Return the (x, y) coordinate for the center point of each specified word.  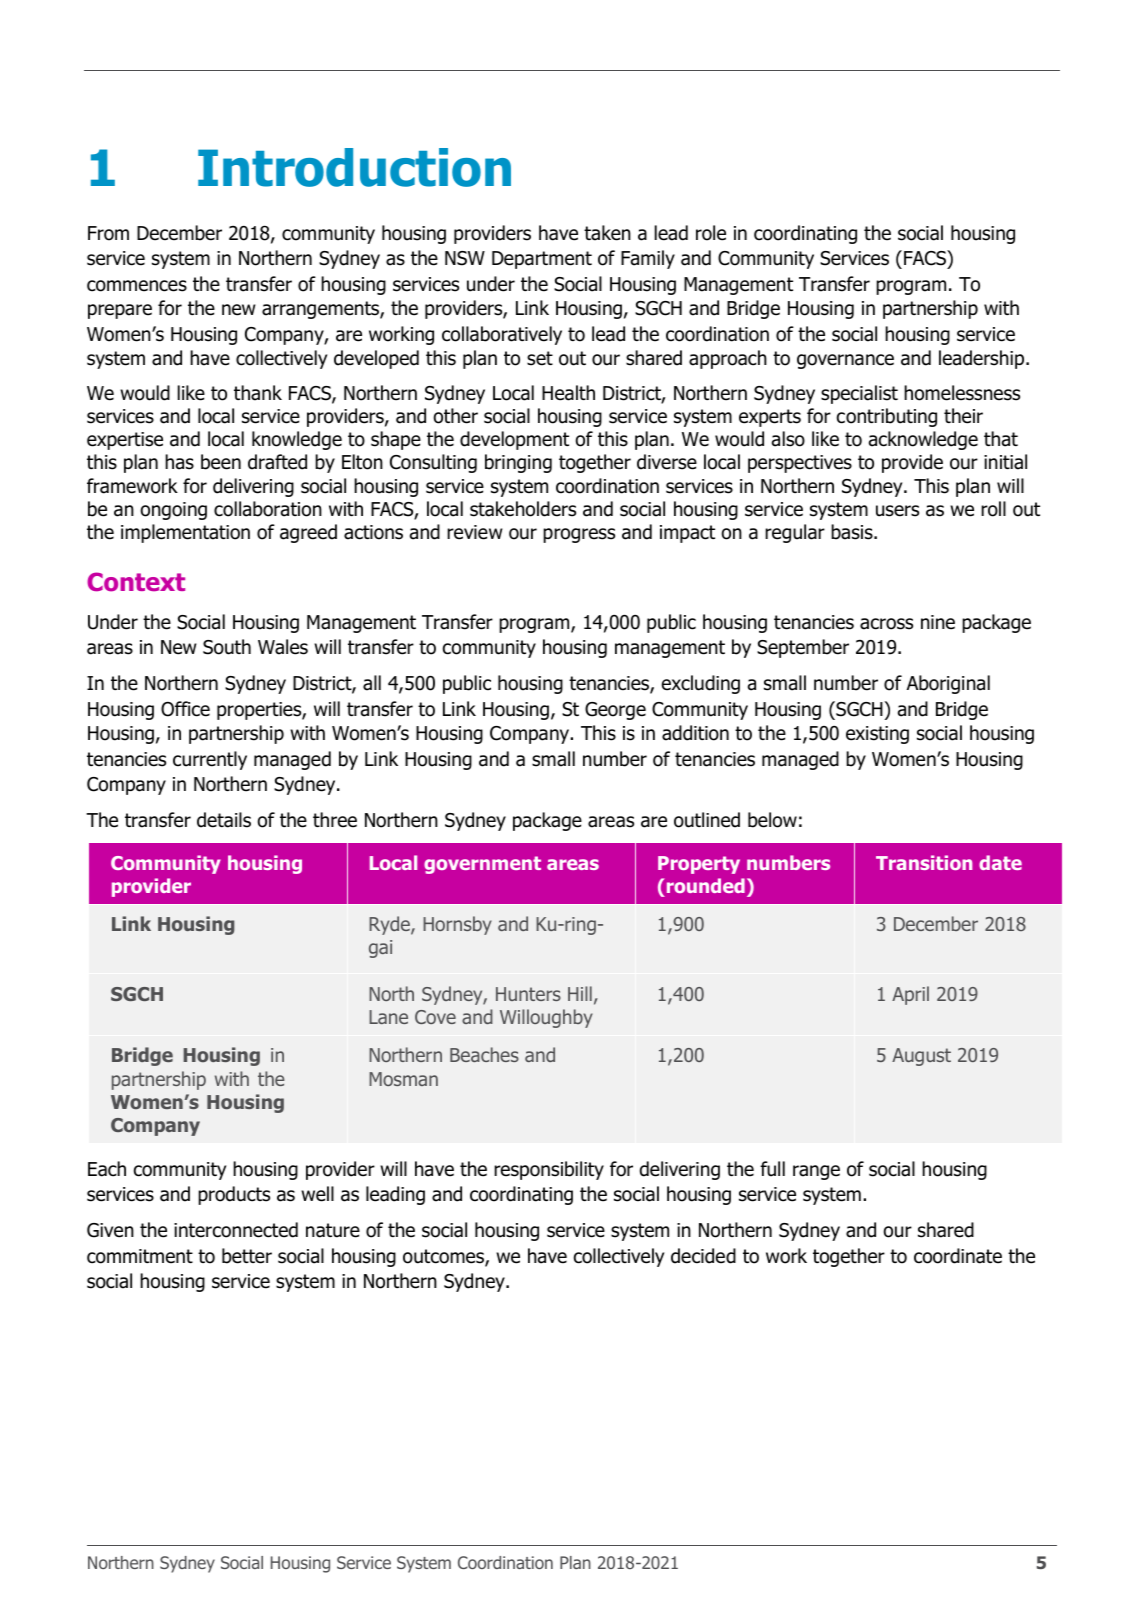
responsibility (549, 1170)
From (108, 233)
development (514, 440)
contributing (887, 417)
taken (607, 233)
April (910, 995)
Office (185, 709)
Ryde (390, 925)
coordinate (958, 1256)
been (221, 462)
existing (877, 735)
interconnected (236, 1230)
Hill (580, 993)
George (615, 711)
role (711, 233)
